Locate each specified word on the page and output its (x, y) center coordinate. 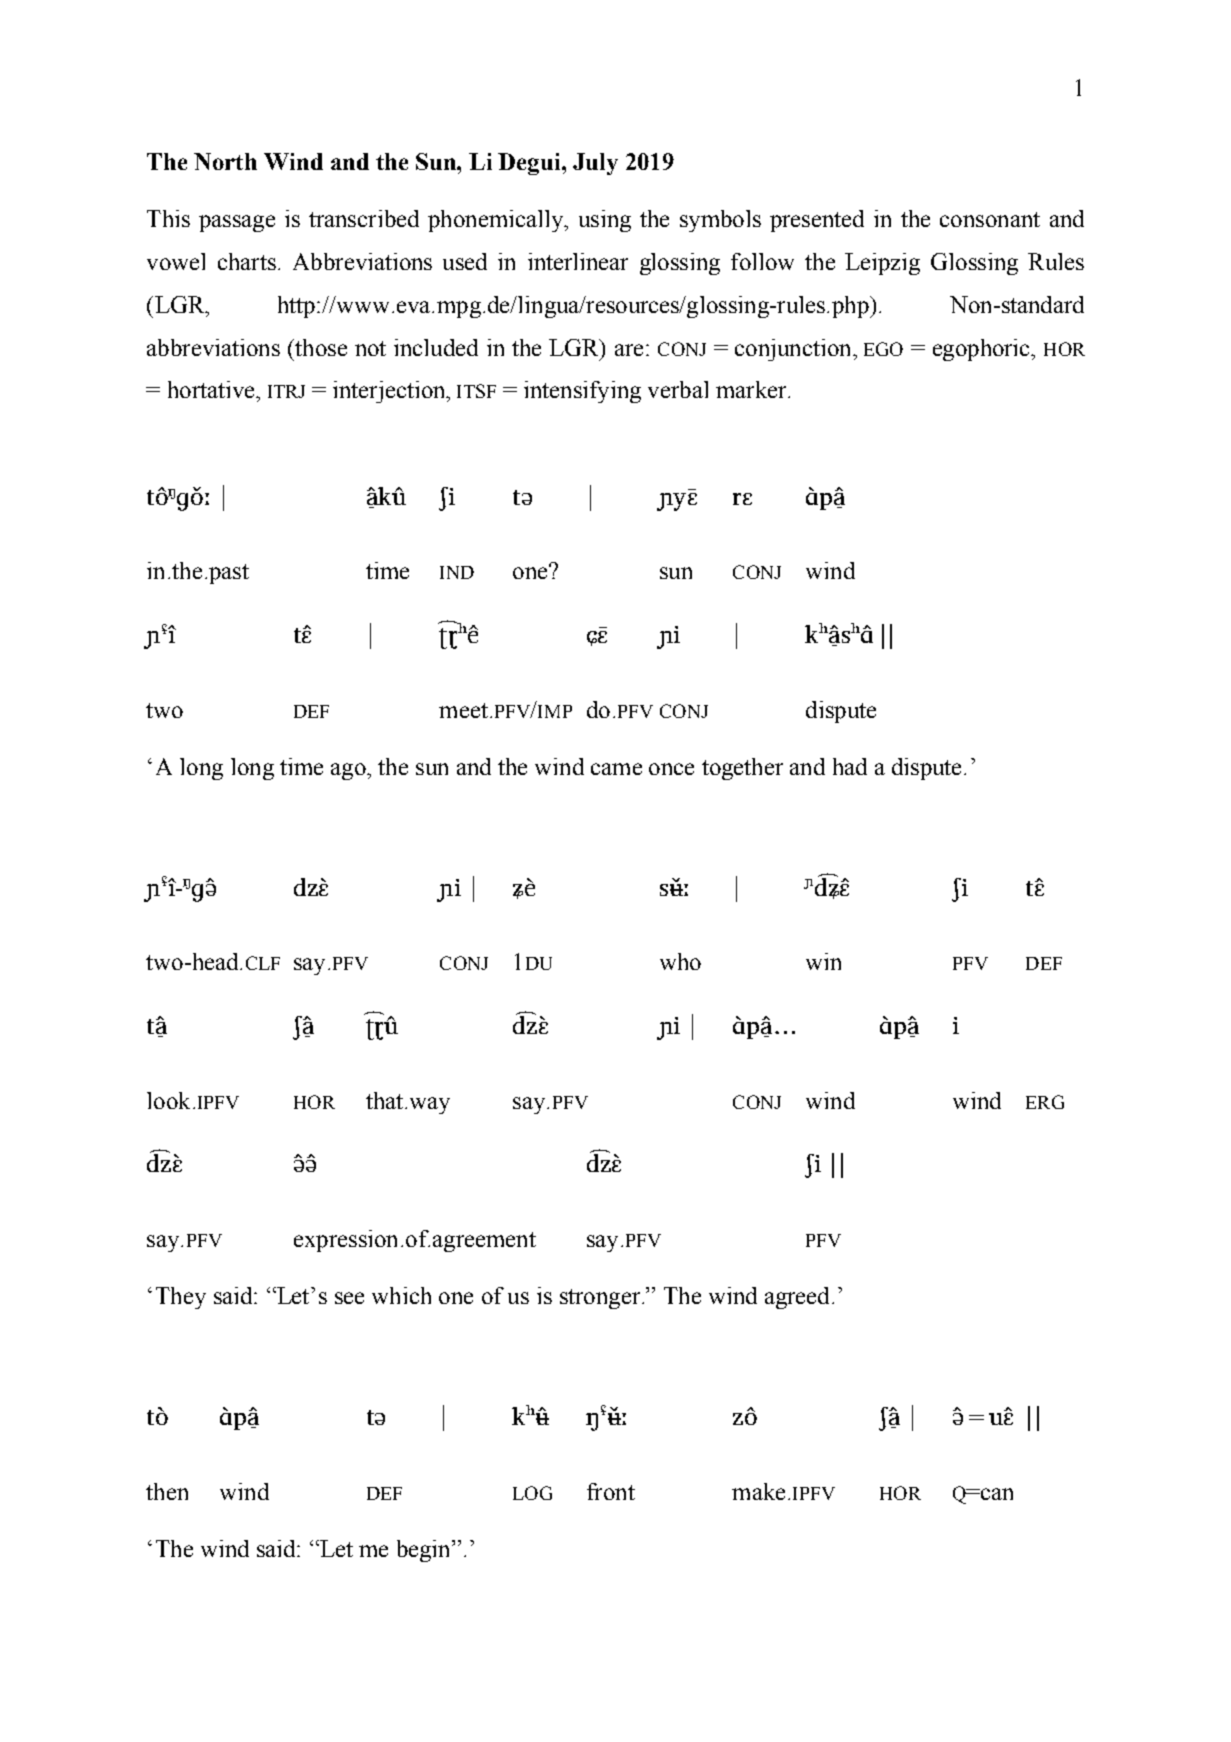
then (167, 1491)
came (616, 769)
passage (237, 223)
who (680, 961)
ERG (1045, 1102)
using (605, 221)
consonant (990, 219)
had (850, 766)
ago (349, 771)
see (349, 1298)
